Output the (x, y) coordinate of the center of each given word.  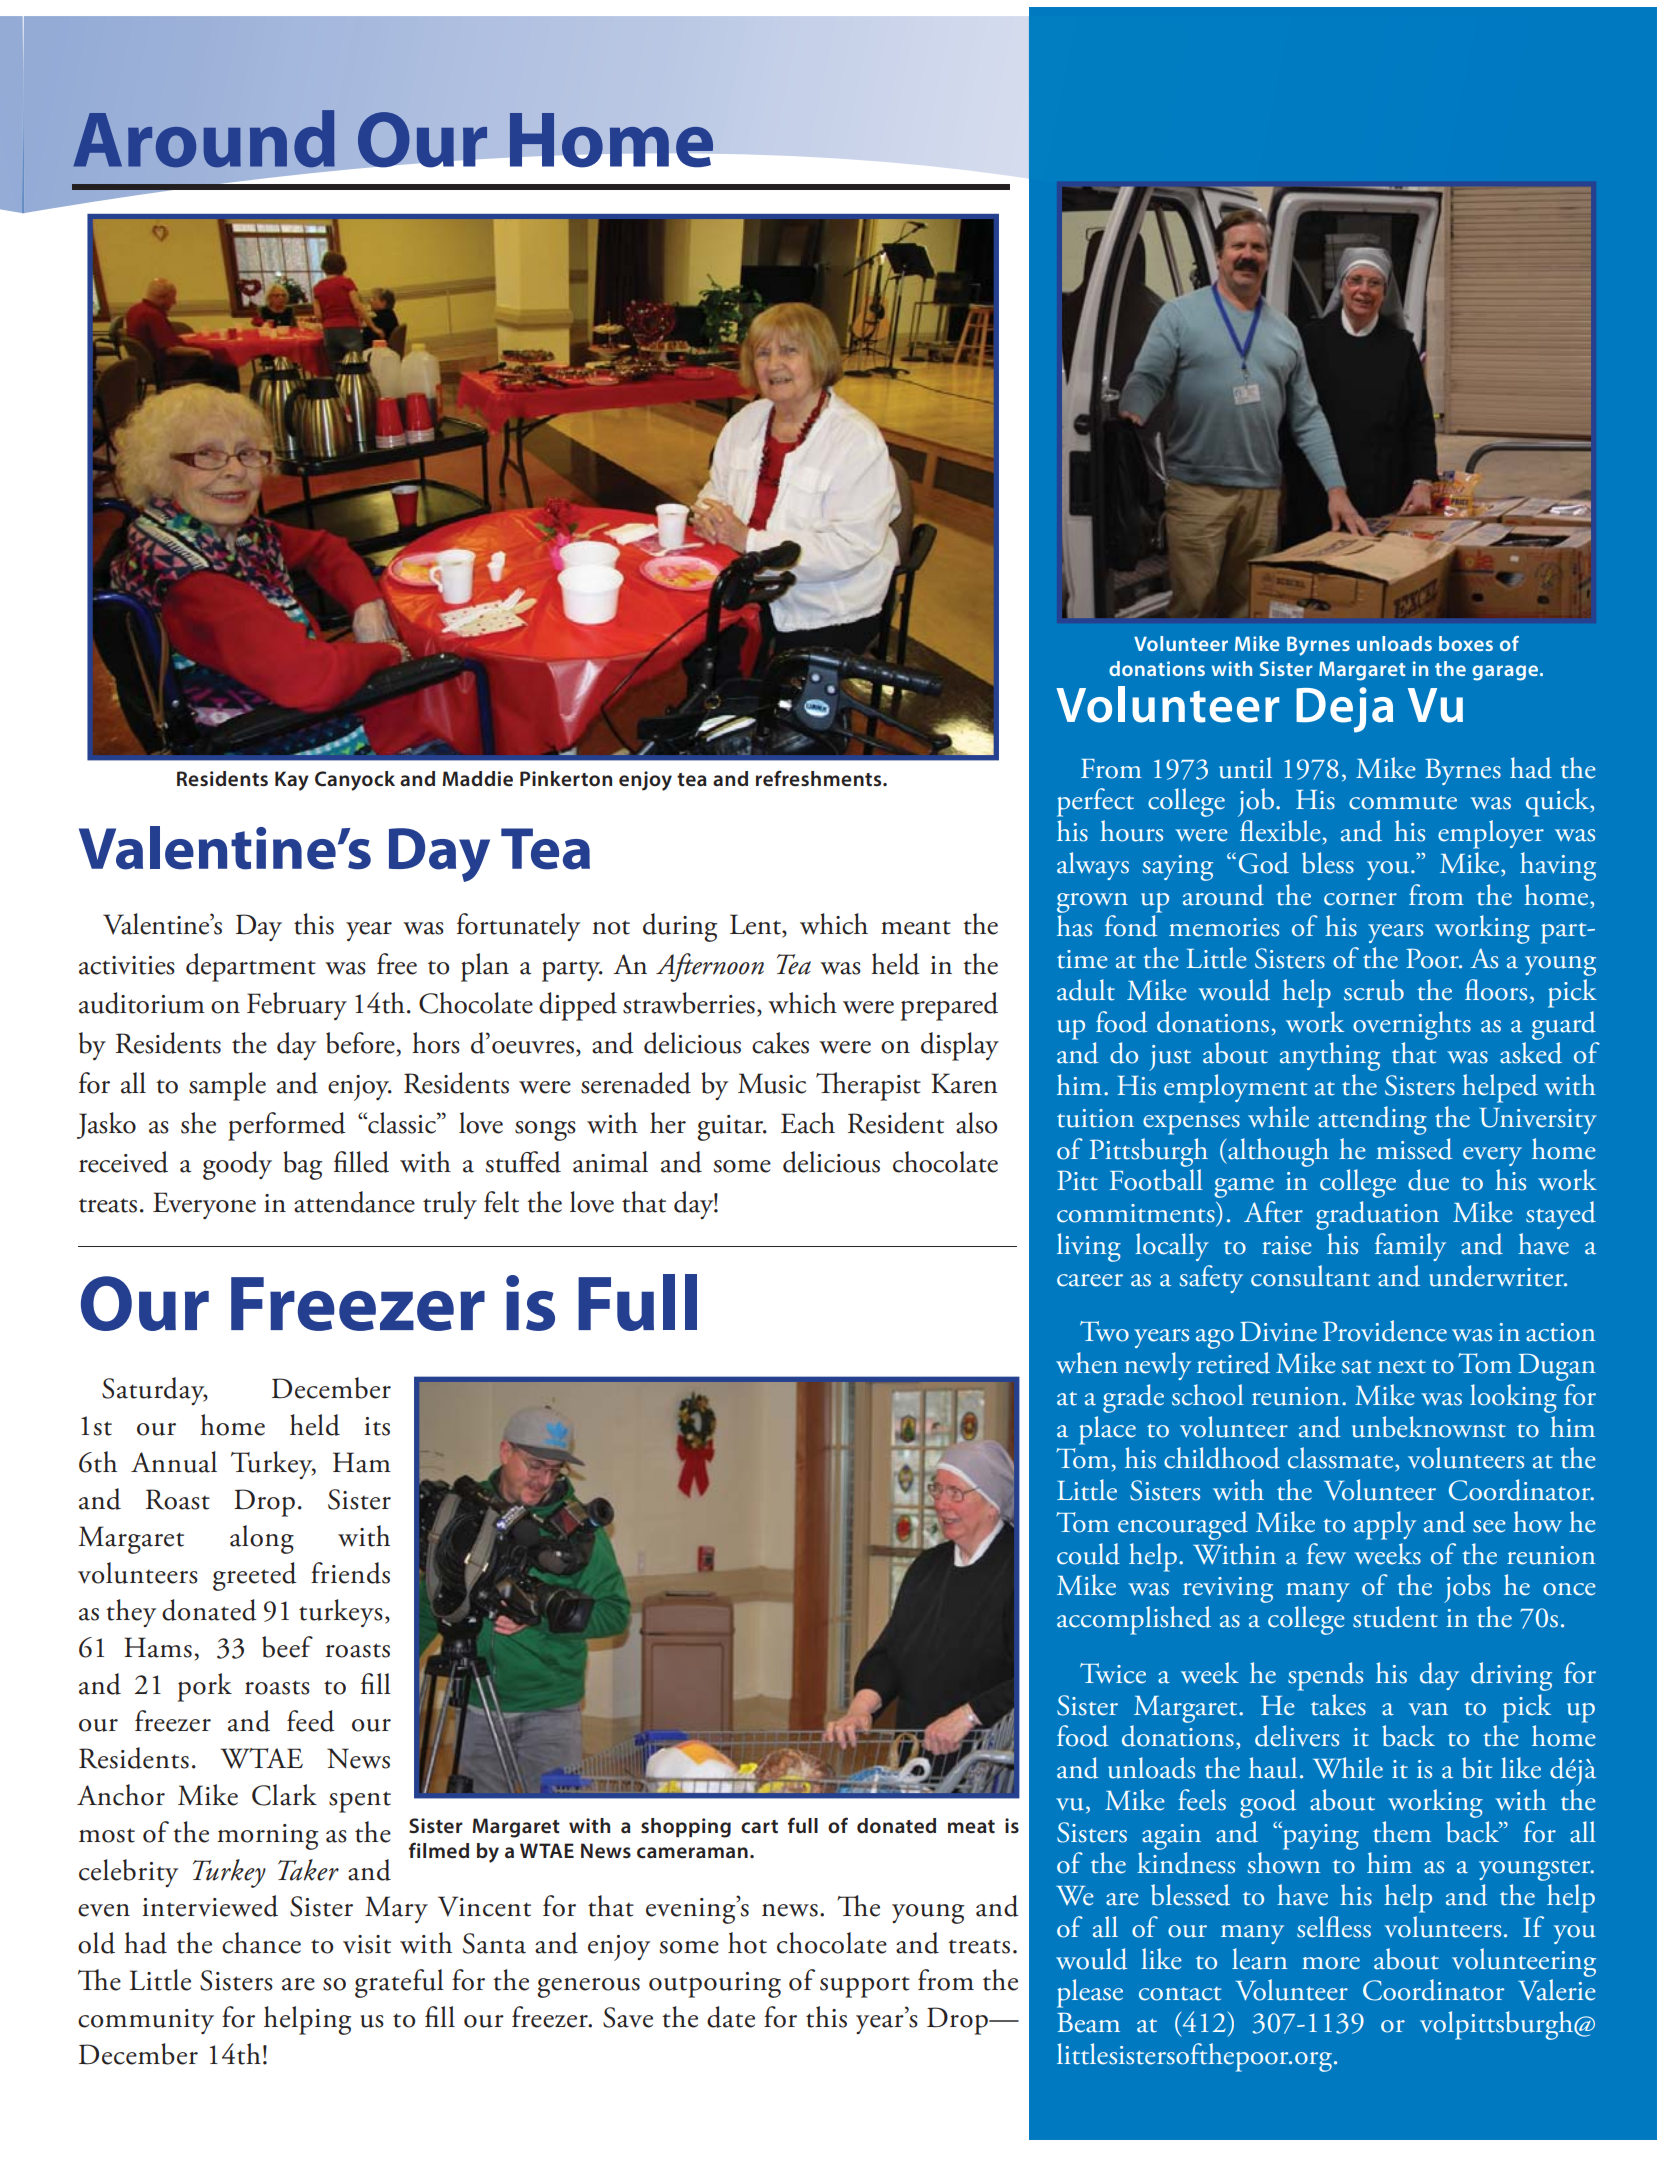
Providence (1385, 1331)
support (865, 1987)
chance (261, 1943)
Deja (1344, 710)
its (377, 1426)
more (1331, 1963)
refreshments (820, 778)
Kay (292, 781)
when (1087, 1363)
